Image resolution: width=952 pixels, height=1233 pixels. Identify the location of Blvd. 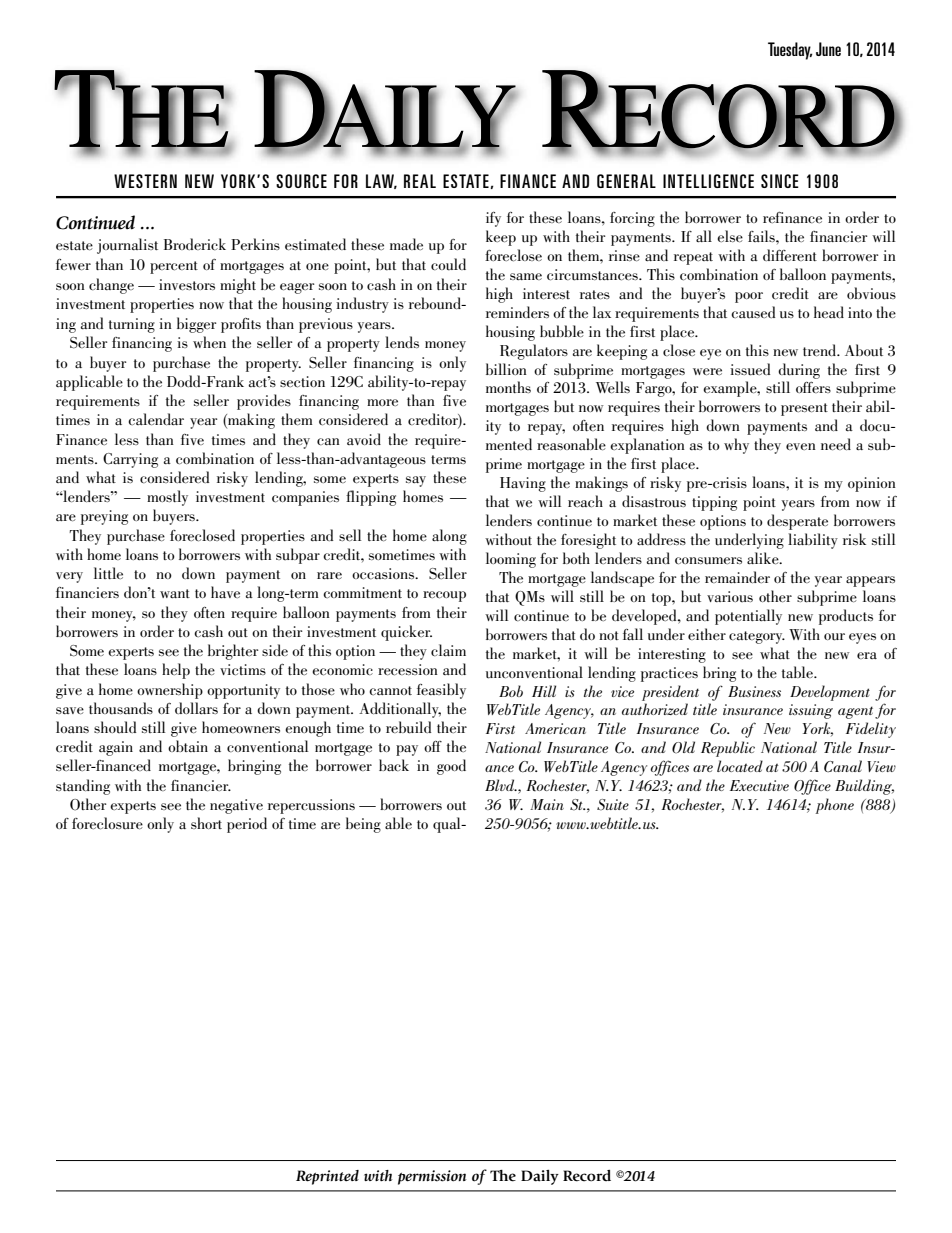
(501, 785).
